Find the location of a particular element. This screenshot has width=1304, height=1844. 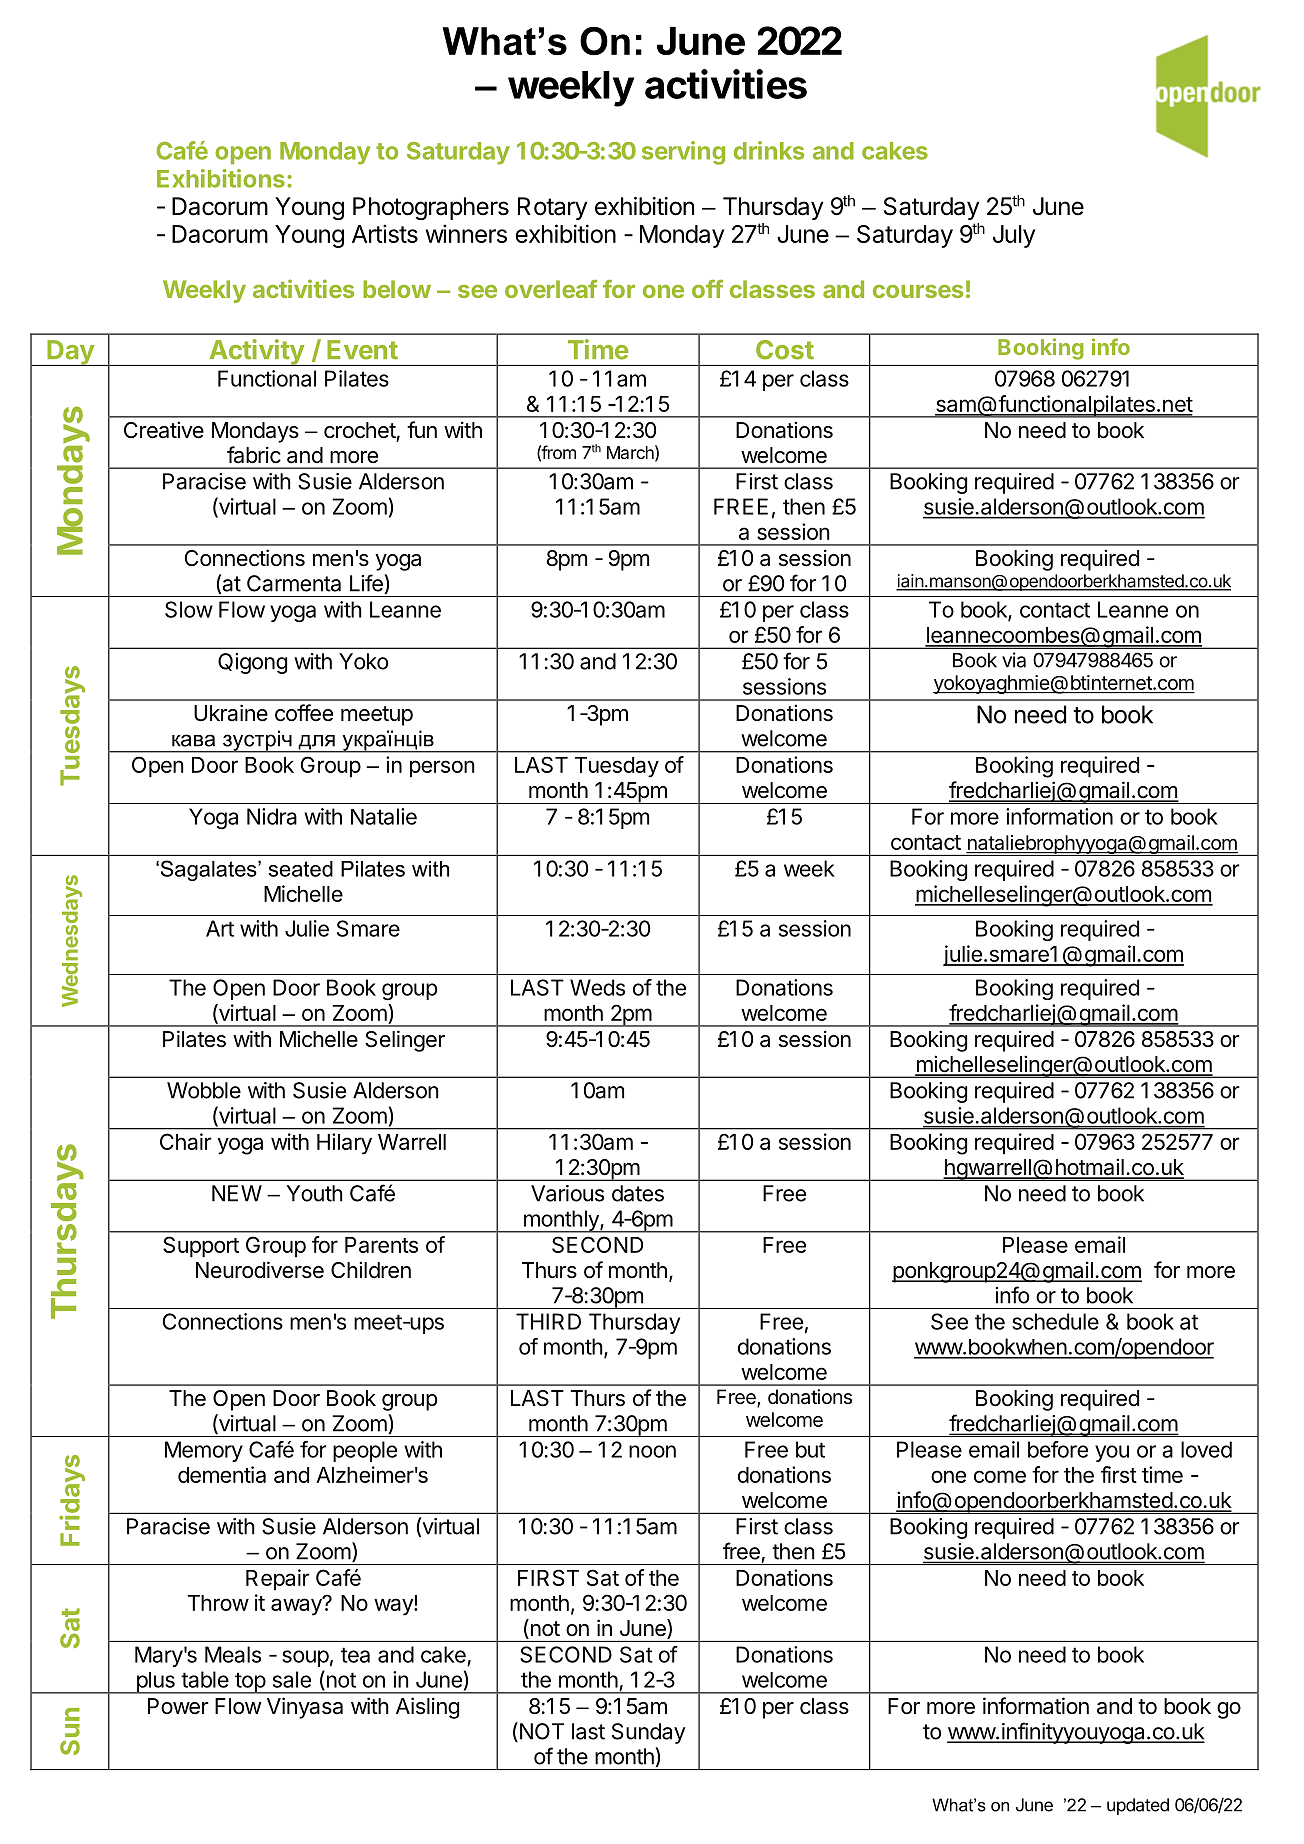

schedule is located at coordinates (1055, 1321).
